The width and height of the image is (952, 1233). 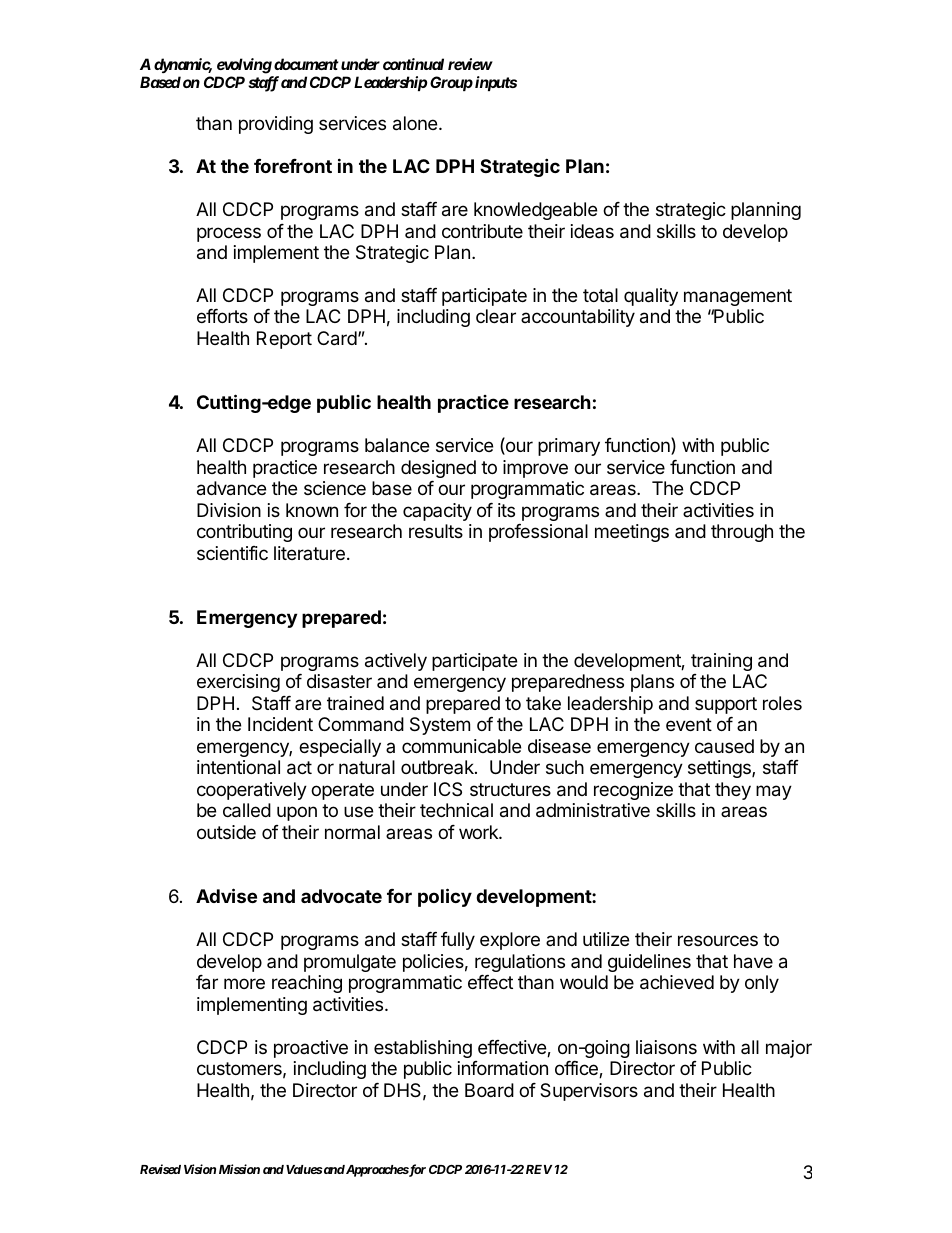 What do you see at coordinates (738, 297) in the image?
I see `management` at bounding box center [738, 297].
